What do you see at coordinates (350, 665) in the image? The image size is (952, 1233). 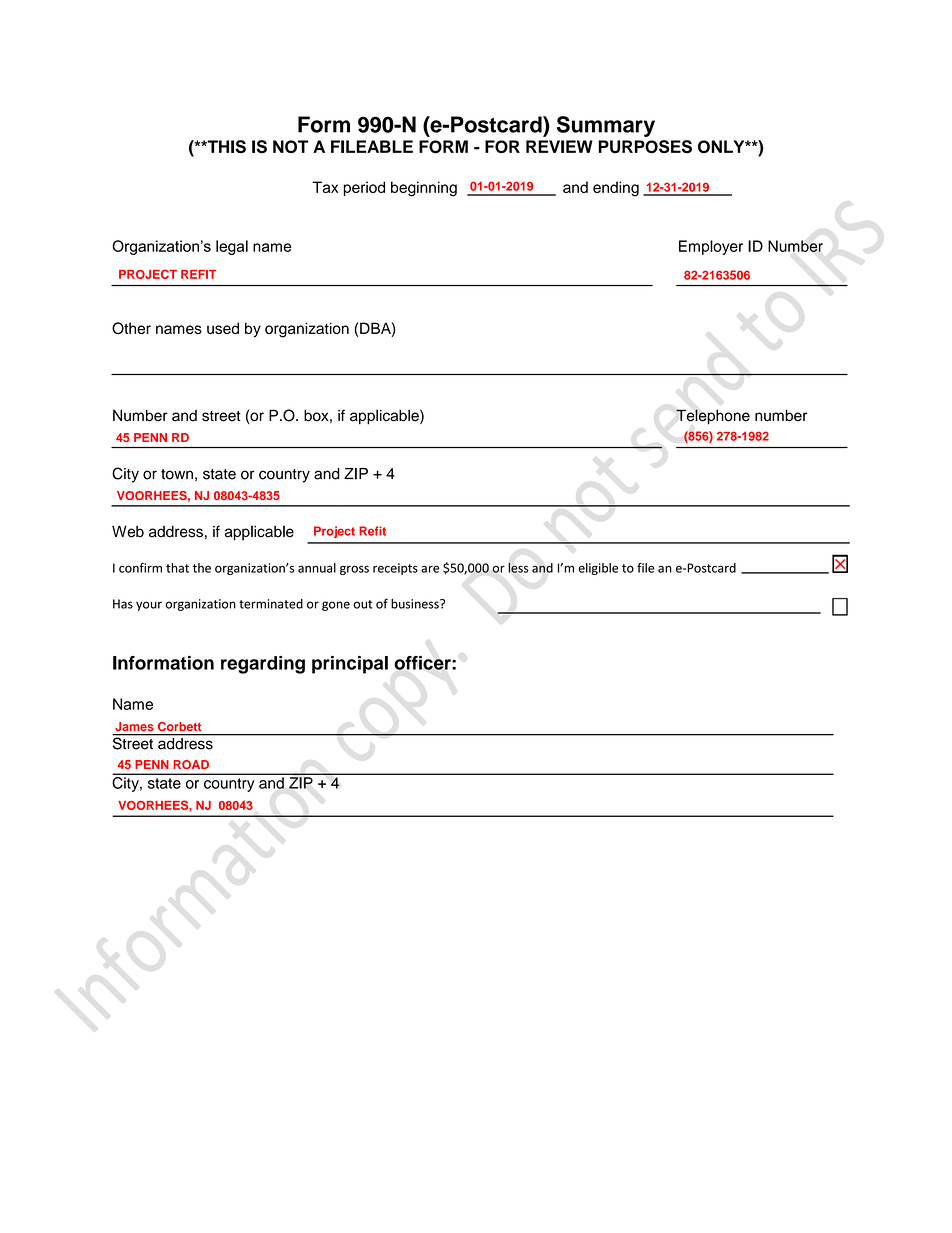 I see `principal` at bounding box center [350, 665].
